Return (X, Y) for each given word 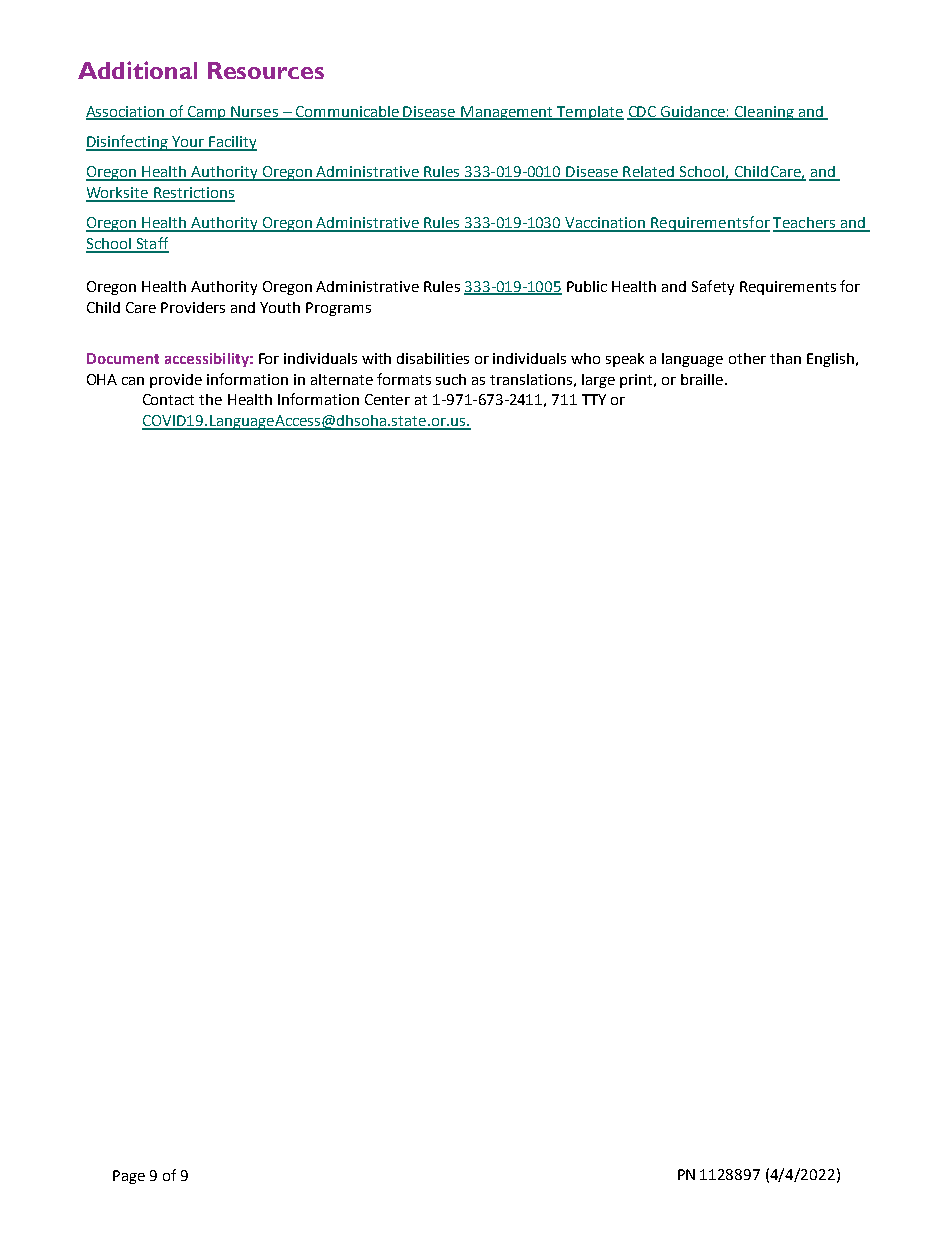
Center (387, 399)
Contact (168, 399)
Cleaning (764, 113)
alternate (342, 379)
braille (702, 379)
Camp (207, 113)
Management (507, 113)
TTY (594, 399)
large (598, 381)
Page (129, 1177)
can (133, 381)
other (747, 358)
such (451, 379)
